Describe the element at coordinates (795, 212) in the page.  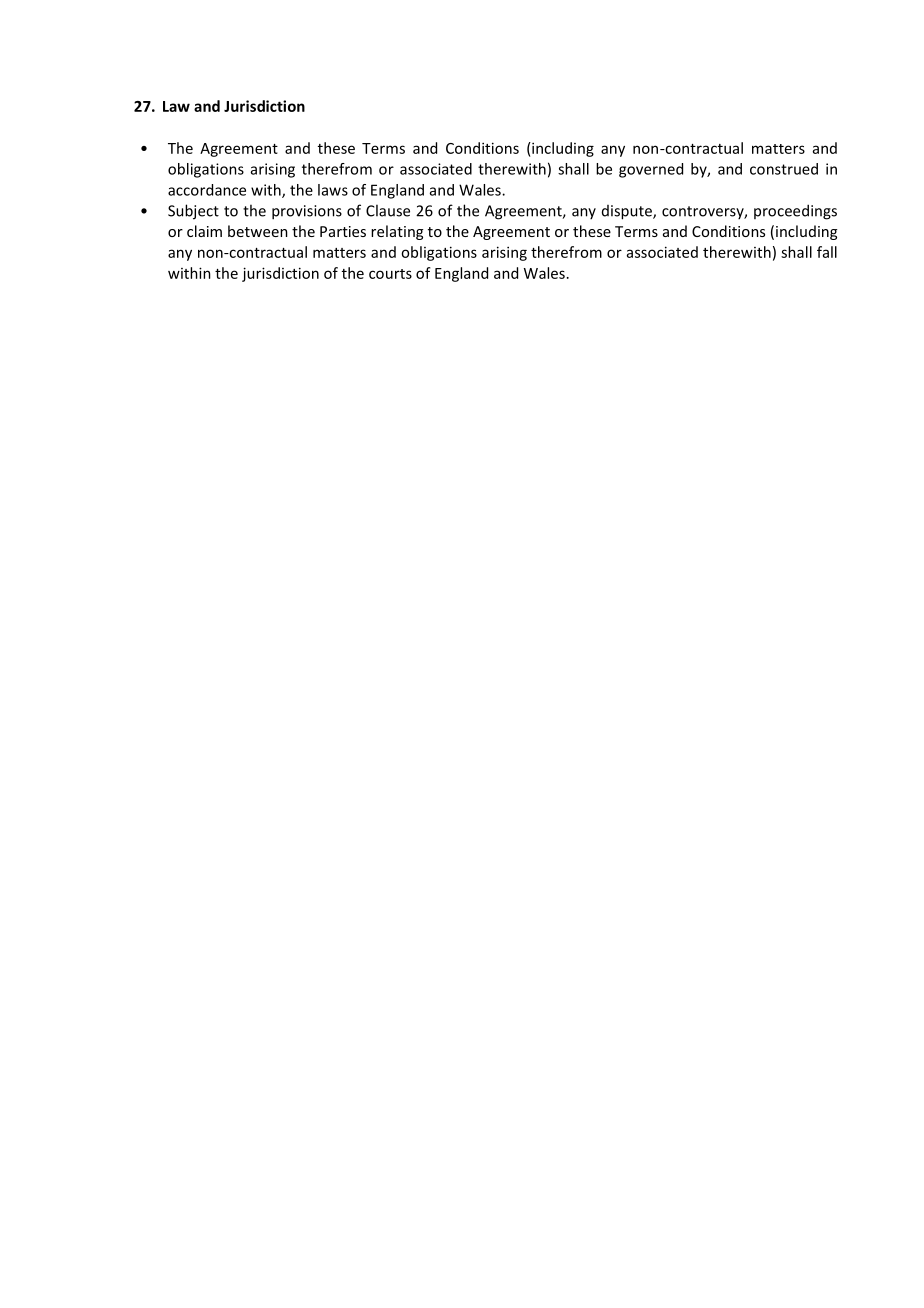
I see `proceedings` at that location.
